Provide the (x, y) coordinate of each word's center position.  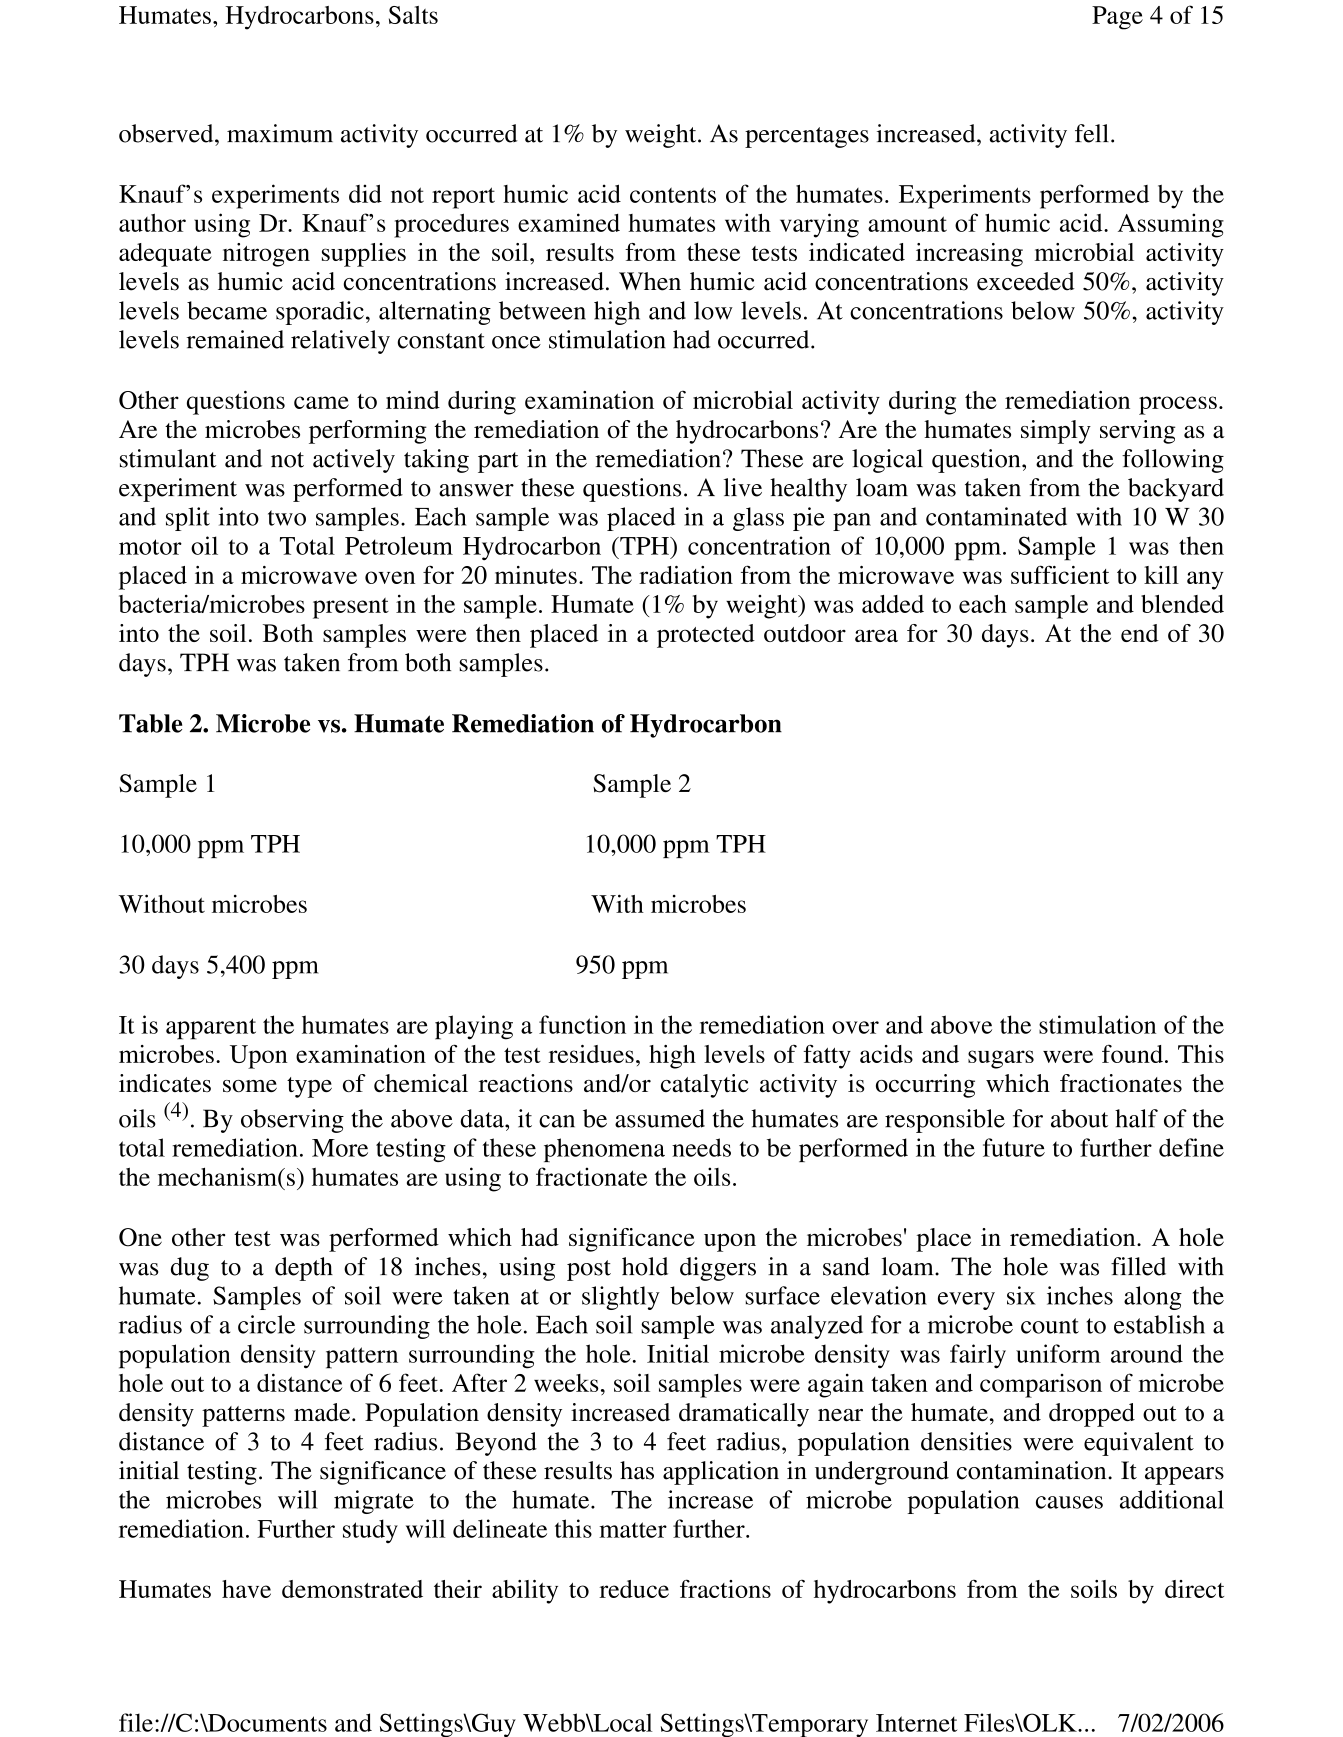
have (246, 1589)
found (1132, 1053)
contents (673, 195)
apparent (211, 1029)
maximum (280, 133)
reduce (634, 1589)
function (582, 1024)
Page (1117, 18)
